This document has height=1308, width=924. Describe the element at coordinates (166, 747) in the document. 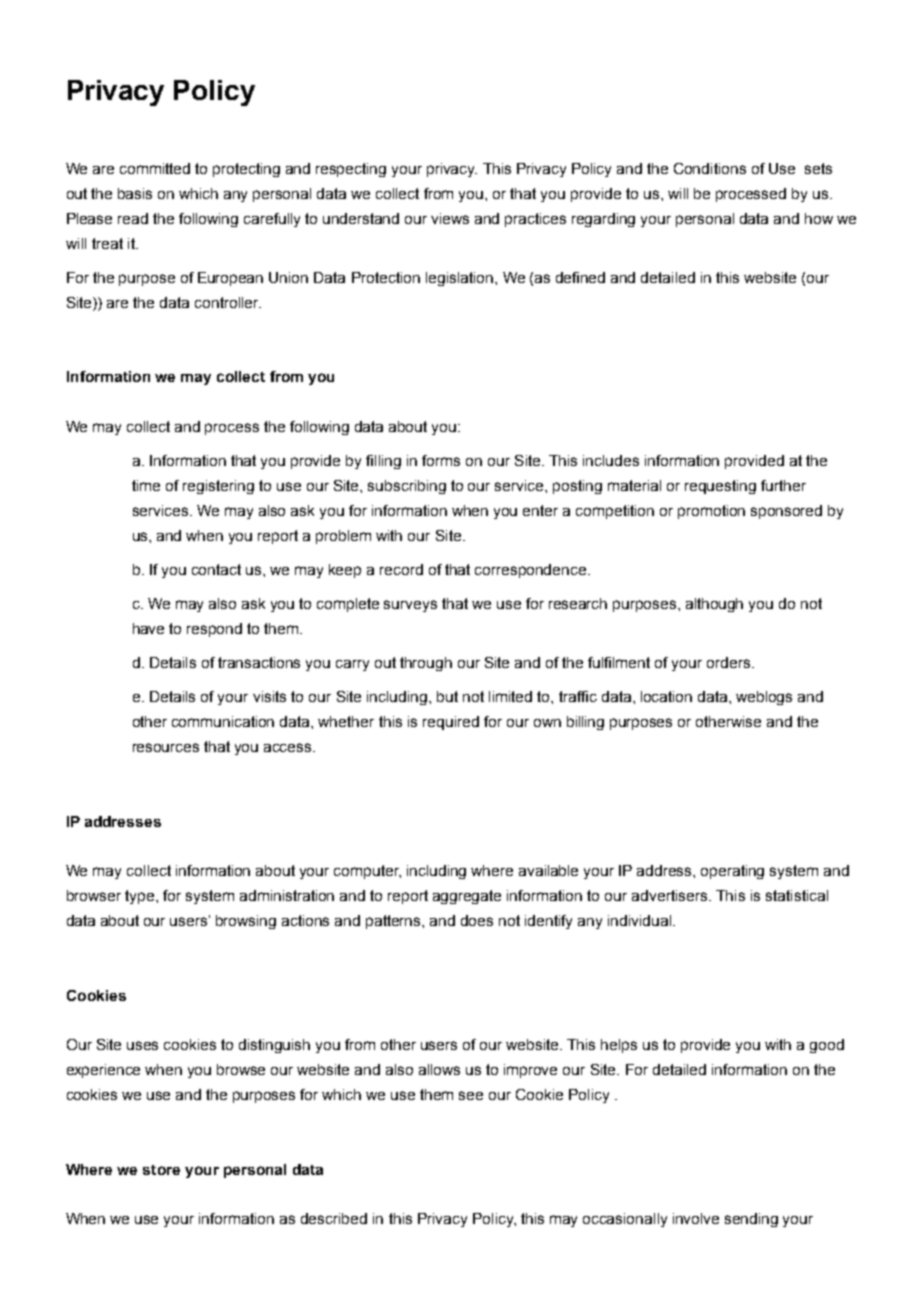

I see `resources` at that location.
